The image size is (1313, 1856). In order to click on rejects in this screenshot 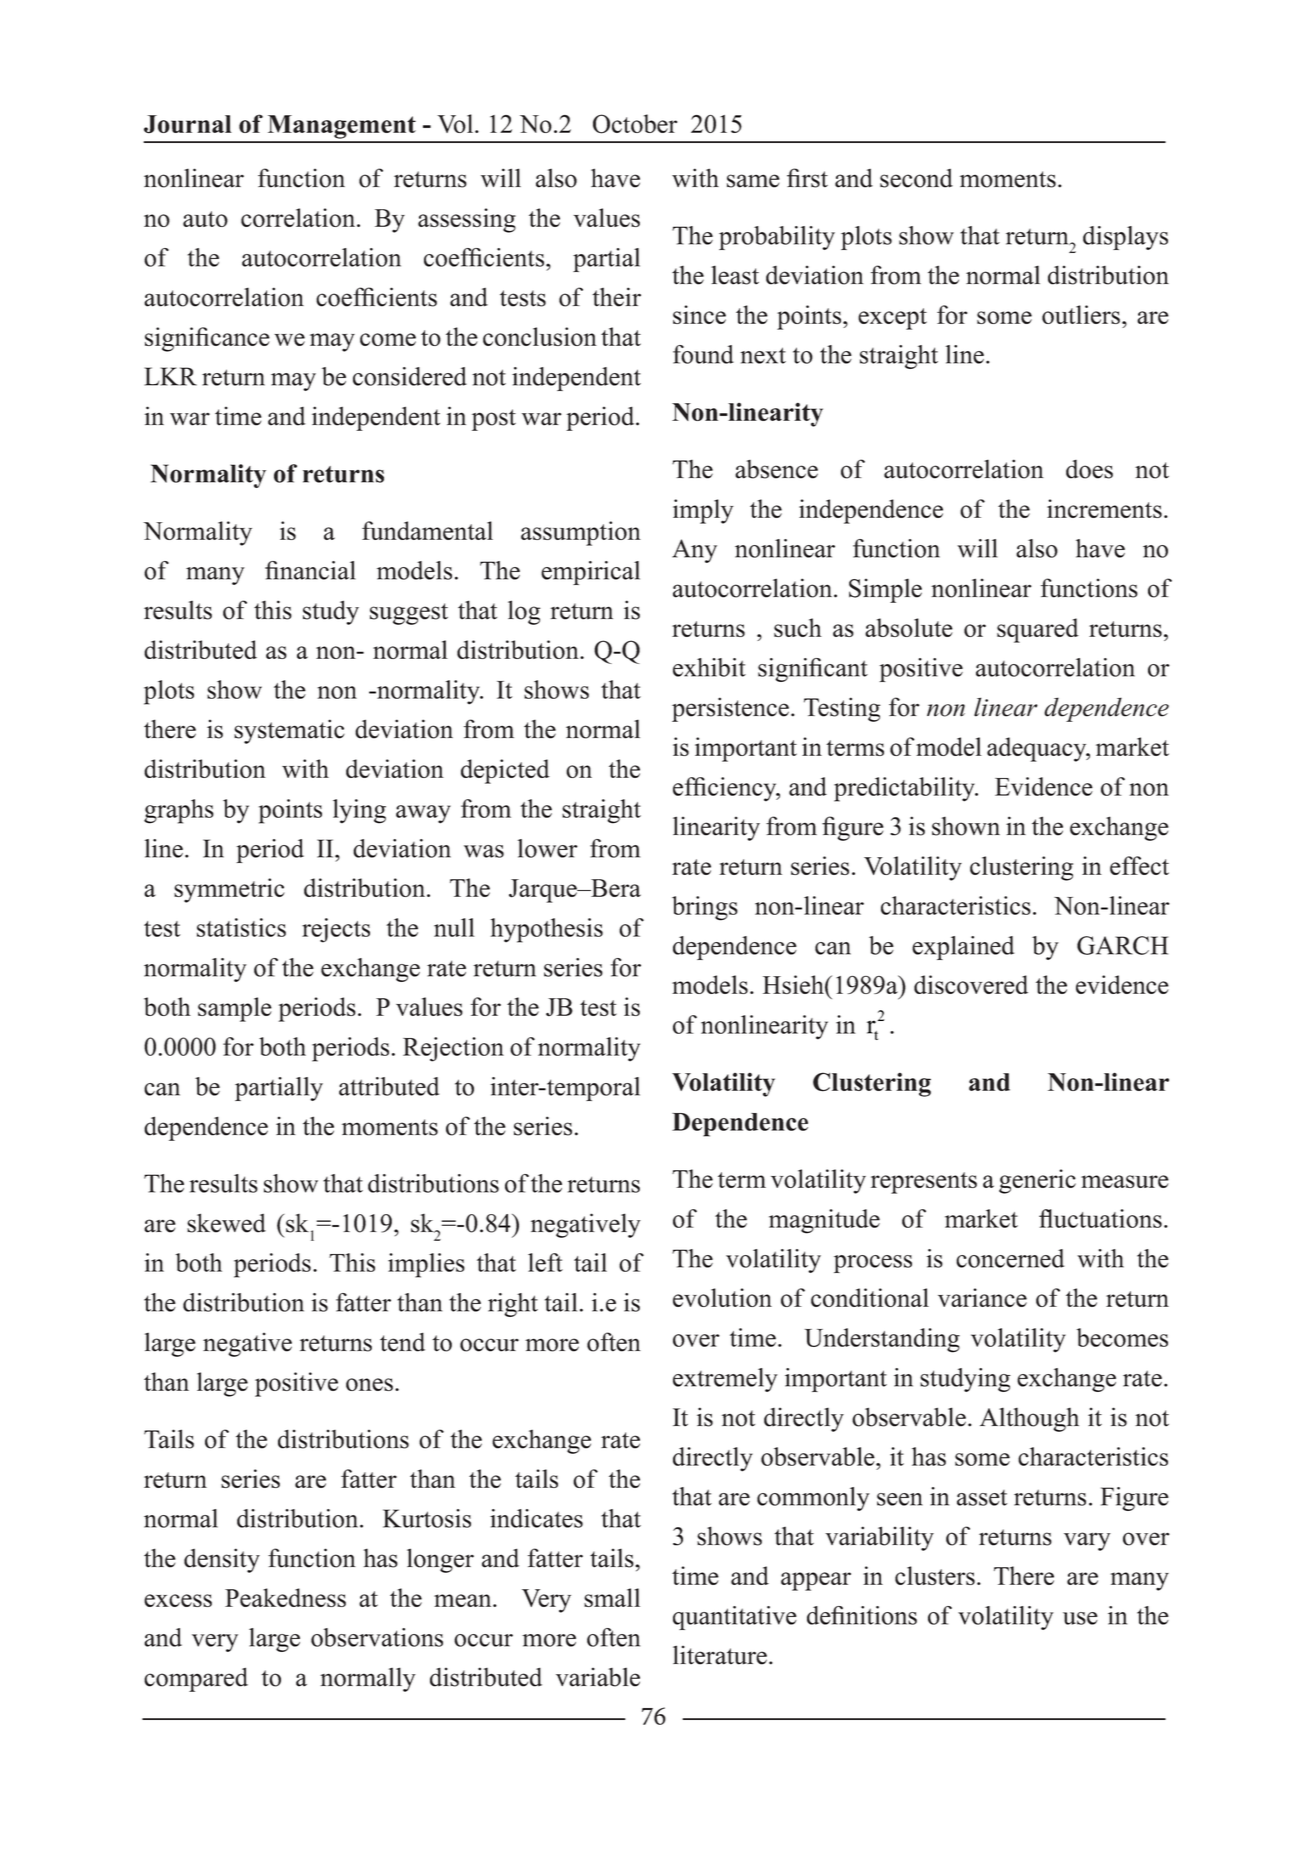, I will do `click(336, 930)`.
